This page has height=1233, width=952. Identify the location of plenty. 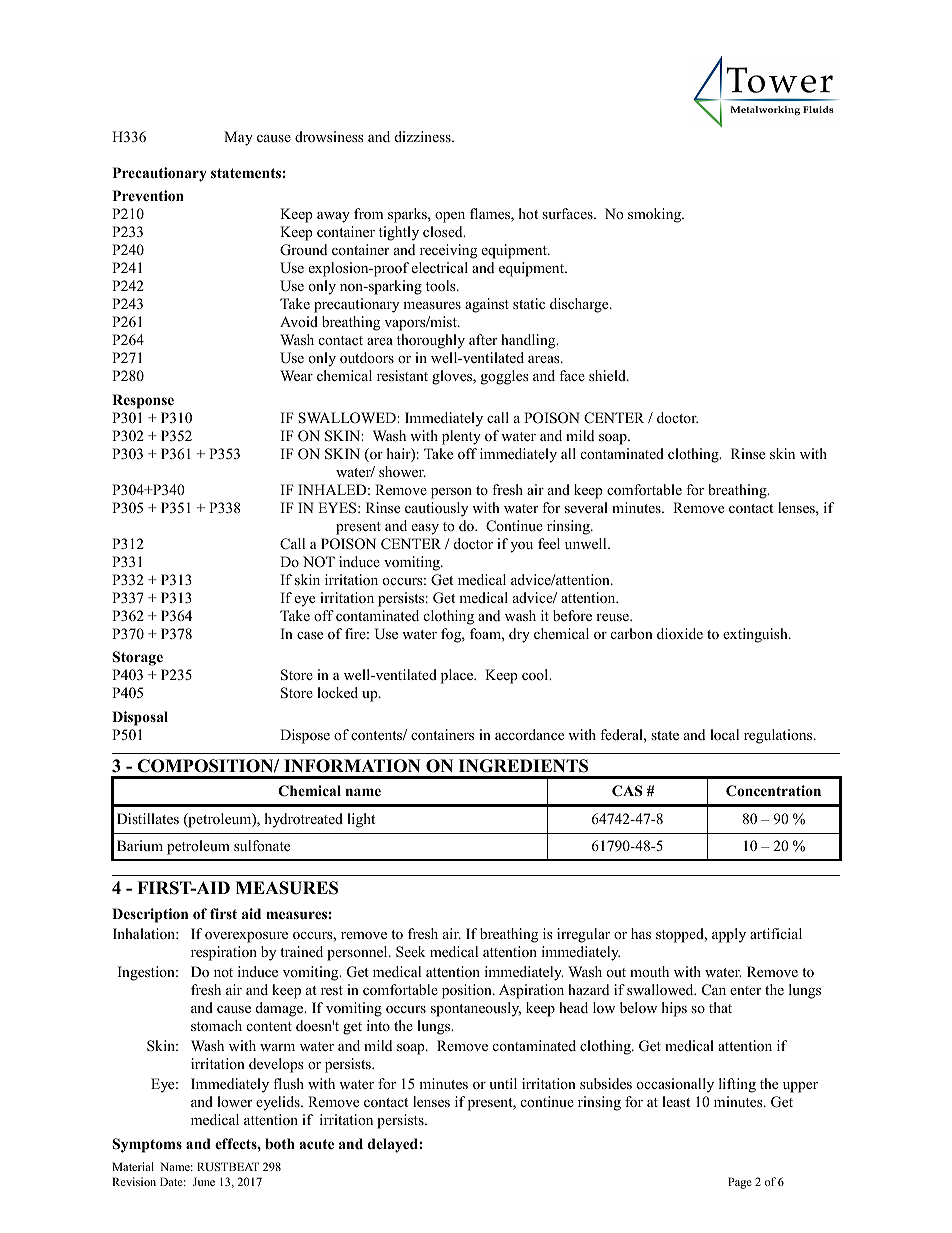
(461, 437).
